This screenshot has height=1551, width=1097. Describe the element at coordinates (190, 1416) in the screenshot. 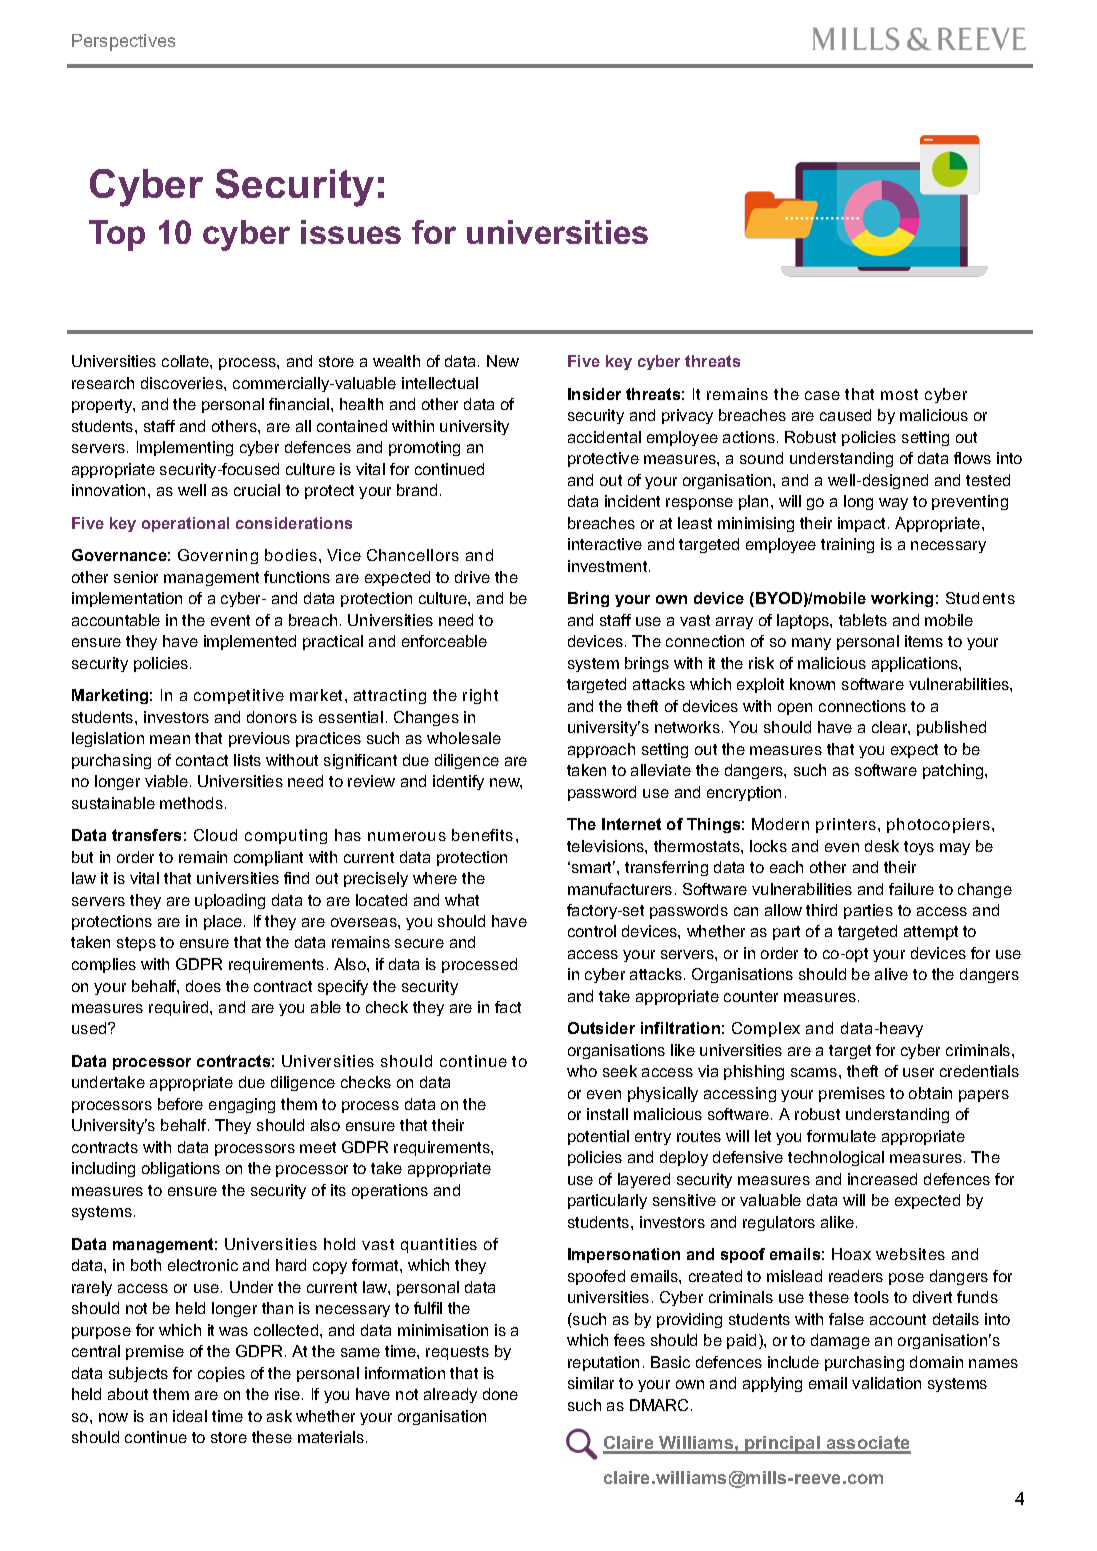

I see `ideal` at that location.
